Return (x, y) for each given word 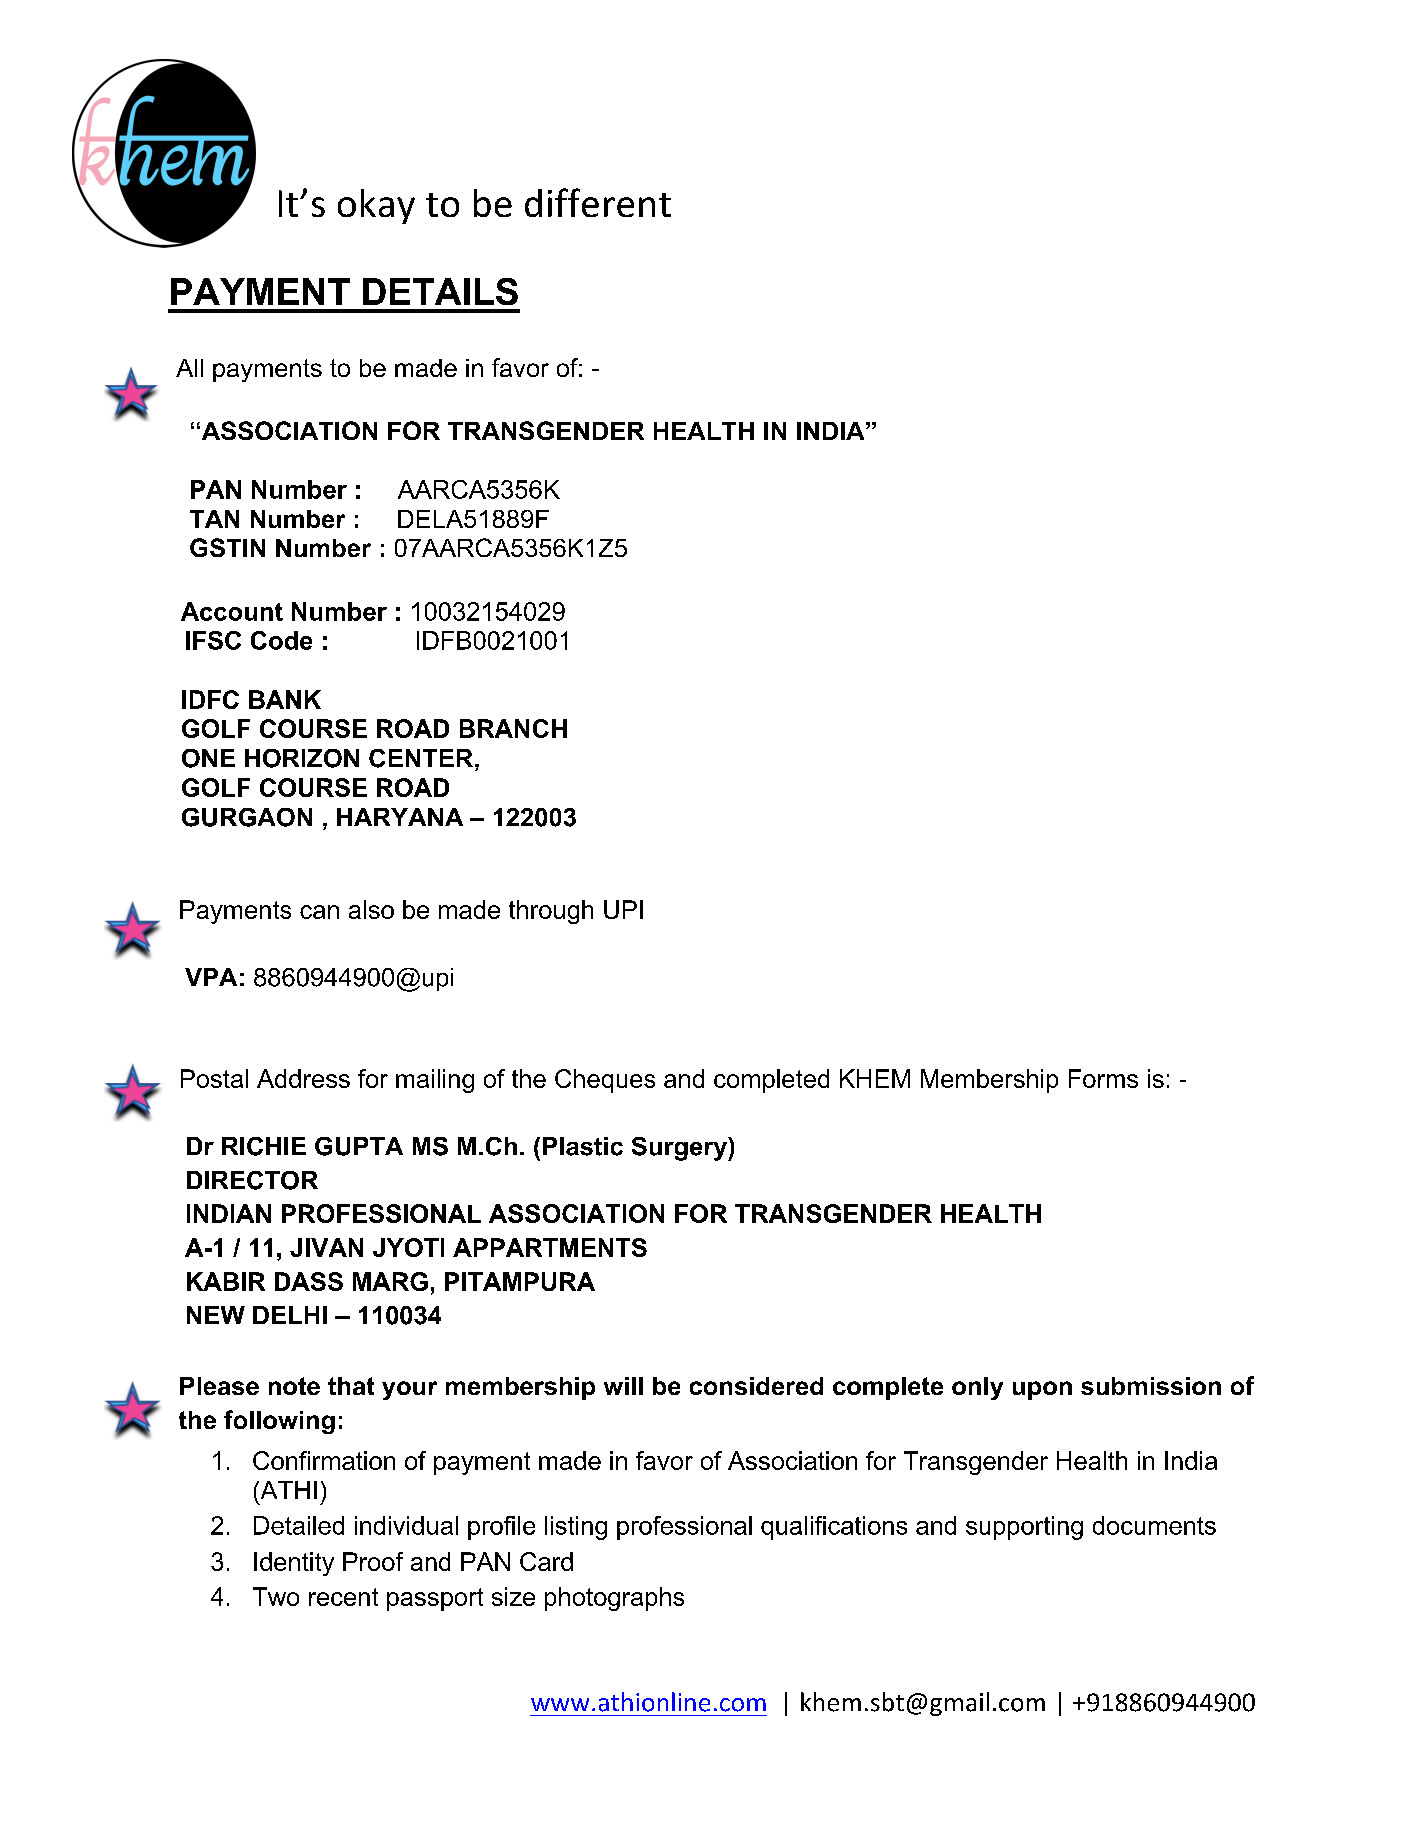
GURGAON (247, 817)
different (598, 202)
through (551, 912)
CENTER (422, 758)
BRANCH (513, 728)
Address (303, 1078)
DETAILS (440, 291)
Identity (294, 1564)
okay (376, 206)
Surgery (680, 1149)
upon (1042, 1390)
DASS (309, 1281)
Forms (1103, 1078)
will (623, 1386)
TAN (214, 519)
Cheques (605, 1081)
